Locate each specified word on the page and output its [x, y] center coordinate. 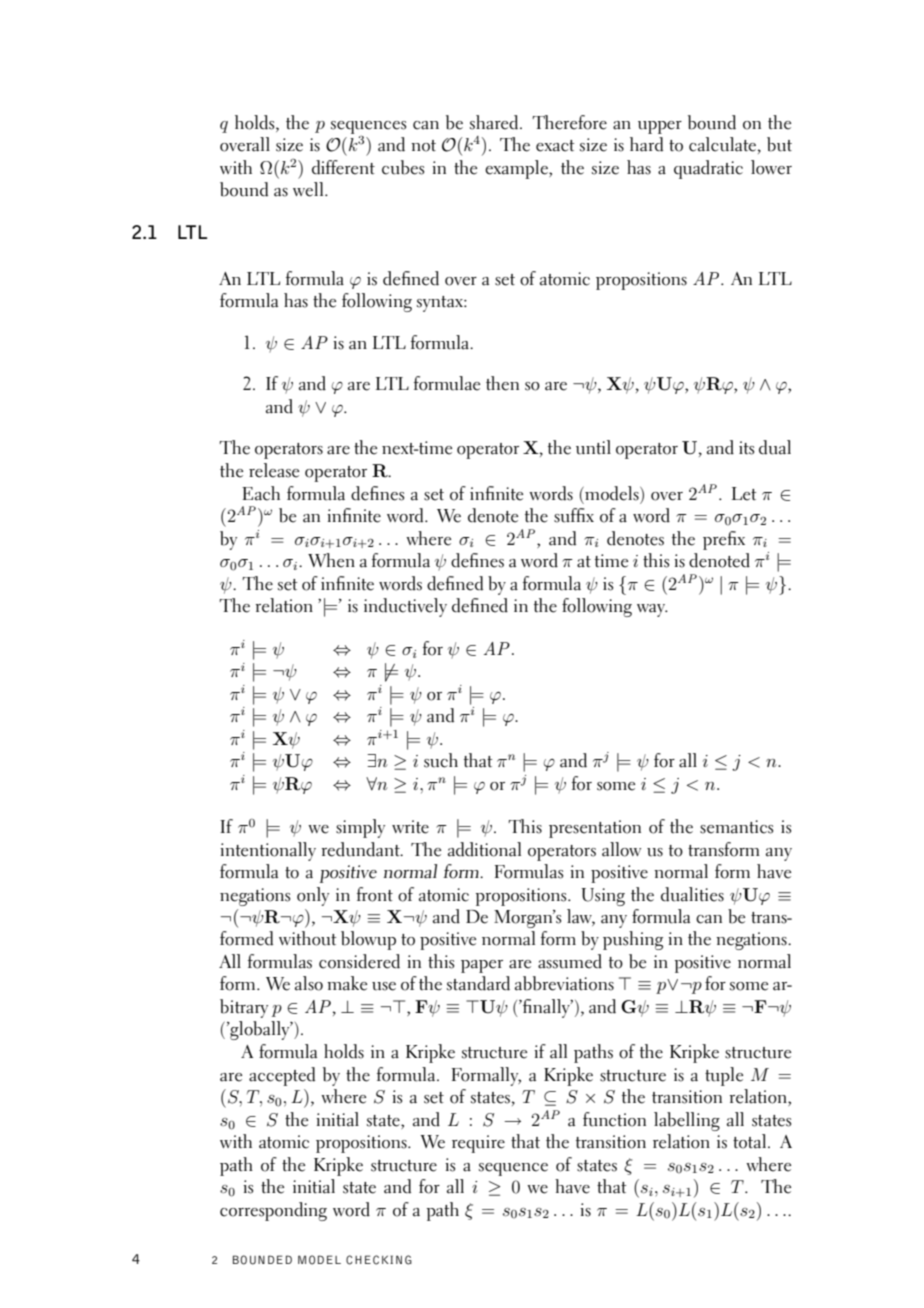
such [441, 760]
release [274, 470]
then [502, 383]
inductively [405, 607]
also [309, 983]
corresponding [273, 1211]
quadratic [708, 169]
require [478, 1144]
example [517, 169]
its [746, 448]
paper [482, 966]
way [652, 610]
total [751, 1141]
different [343, 167]
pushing [633, 940]
